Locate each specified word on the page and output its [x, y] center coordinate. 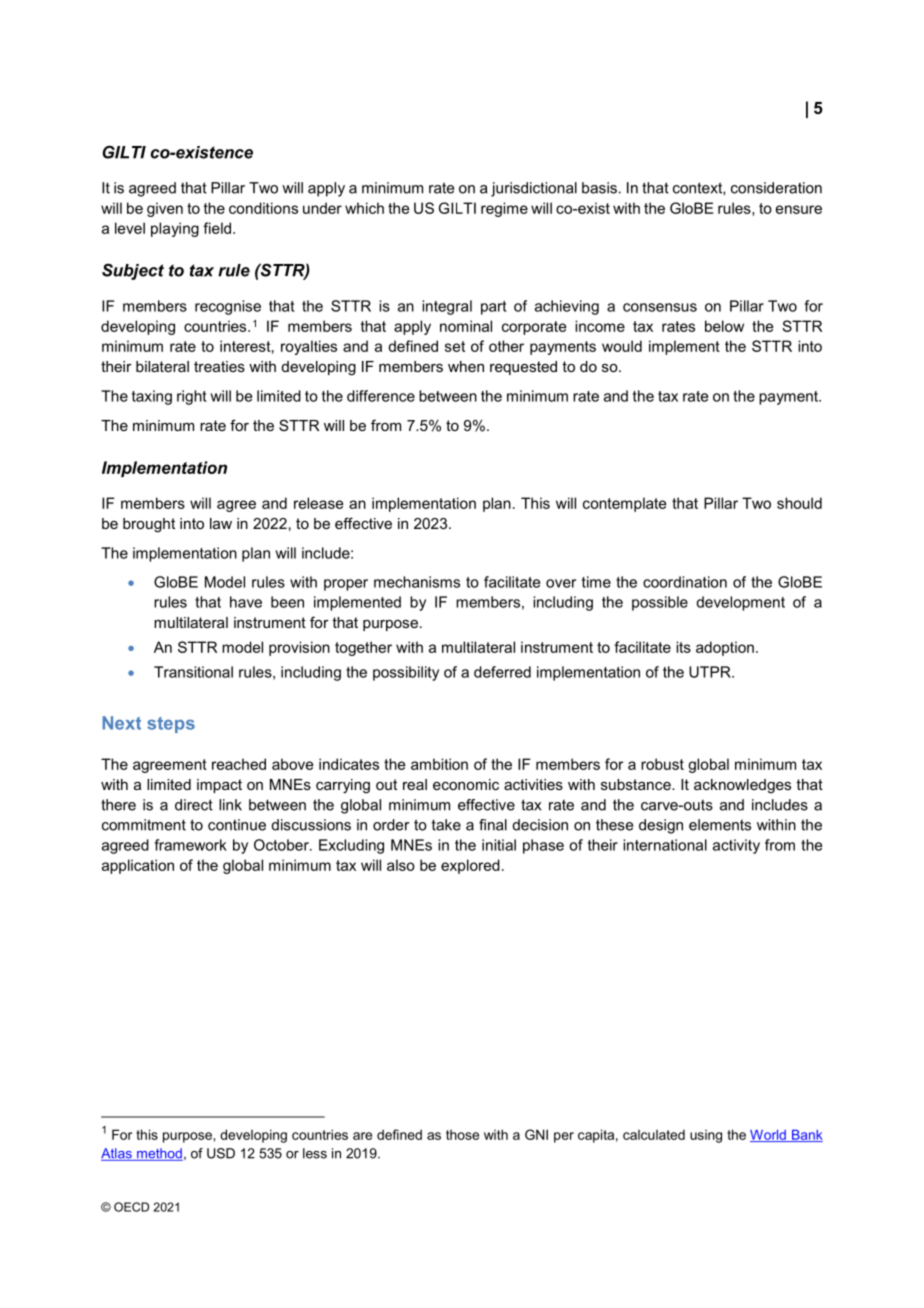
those [462, 1135]
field [217, 228]
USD [221, 1153]
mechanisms [417, 582]
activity [736, 846]
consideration [776, 188]
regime [504, 209]
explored [470, 866]
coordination [685, 582]
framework [191, 845]
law [221, 523]
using [706, 1136]
